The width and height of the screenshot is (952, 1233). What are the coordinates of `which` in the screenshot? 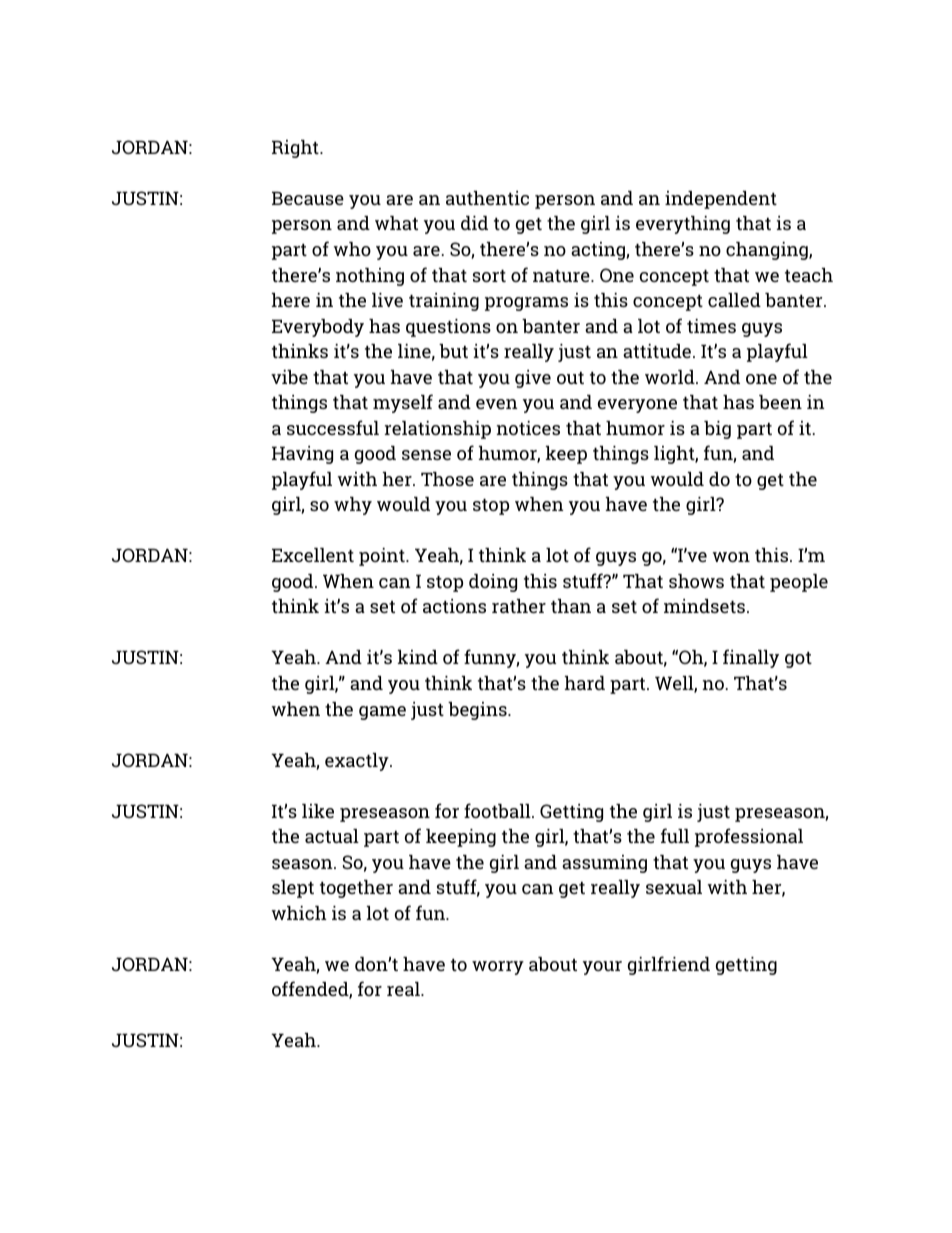 It's located at (299, 913).
